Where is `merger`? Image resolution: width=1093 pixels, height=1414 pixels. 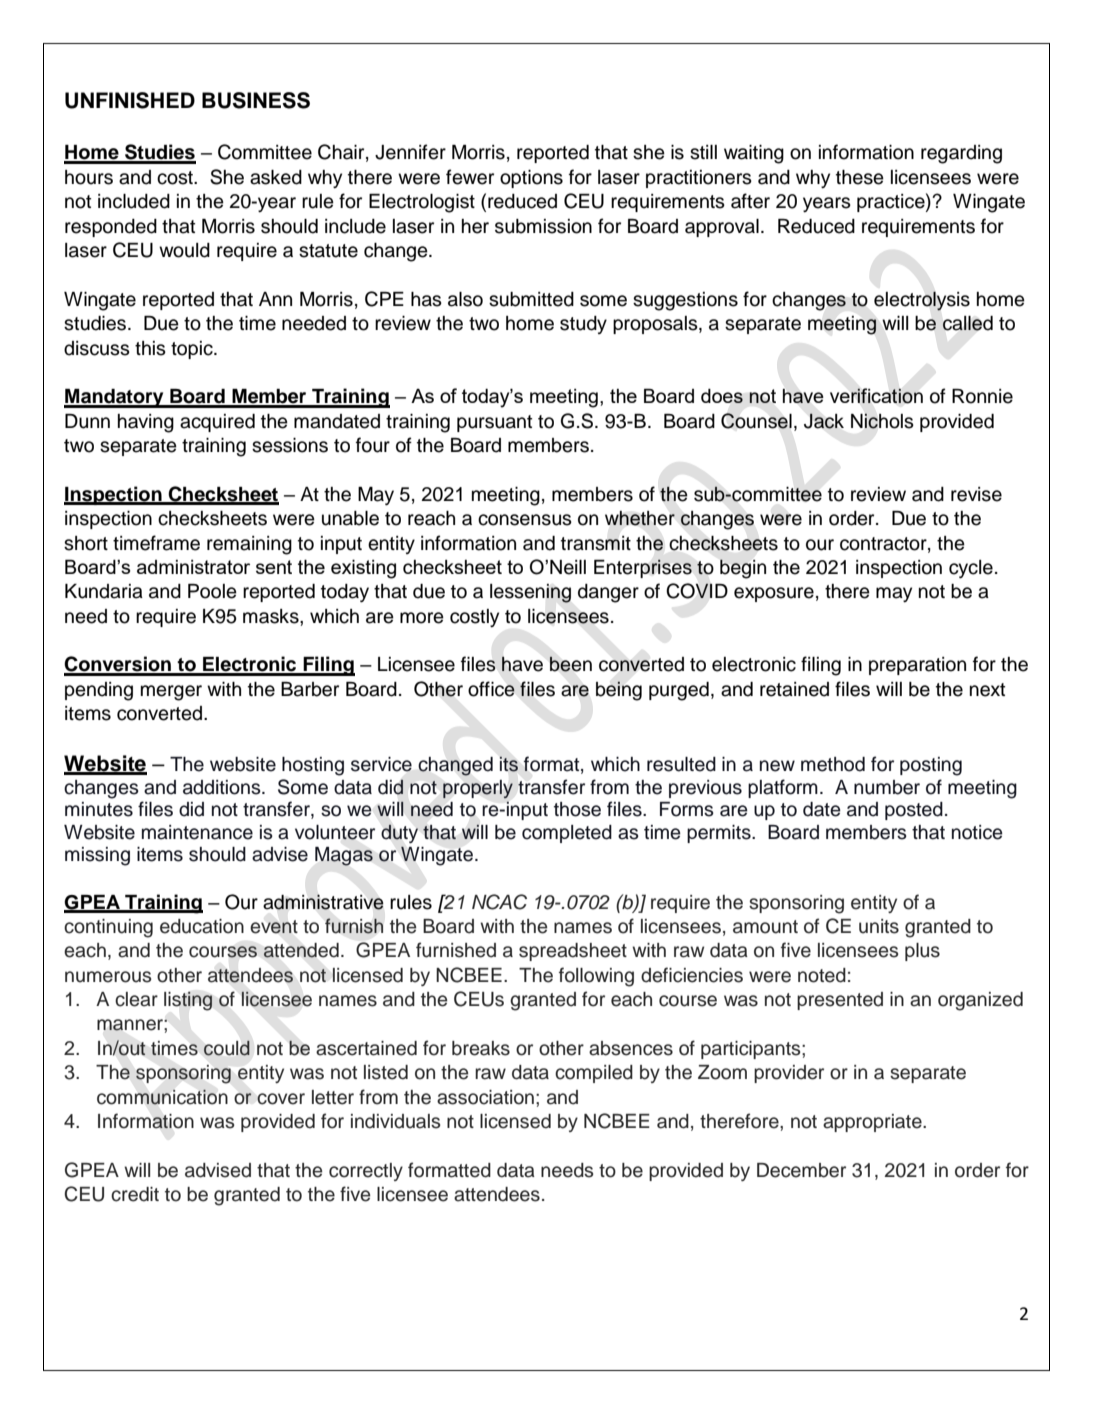
merger is located at coordinates (171, 693).
